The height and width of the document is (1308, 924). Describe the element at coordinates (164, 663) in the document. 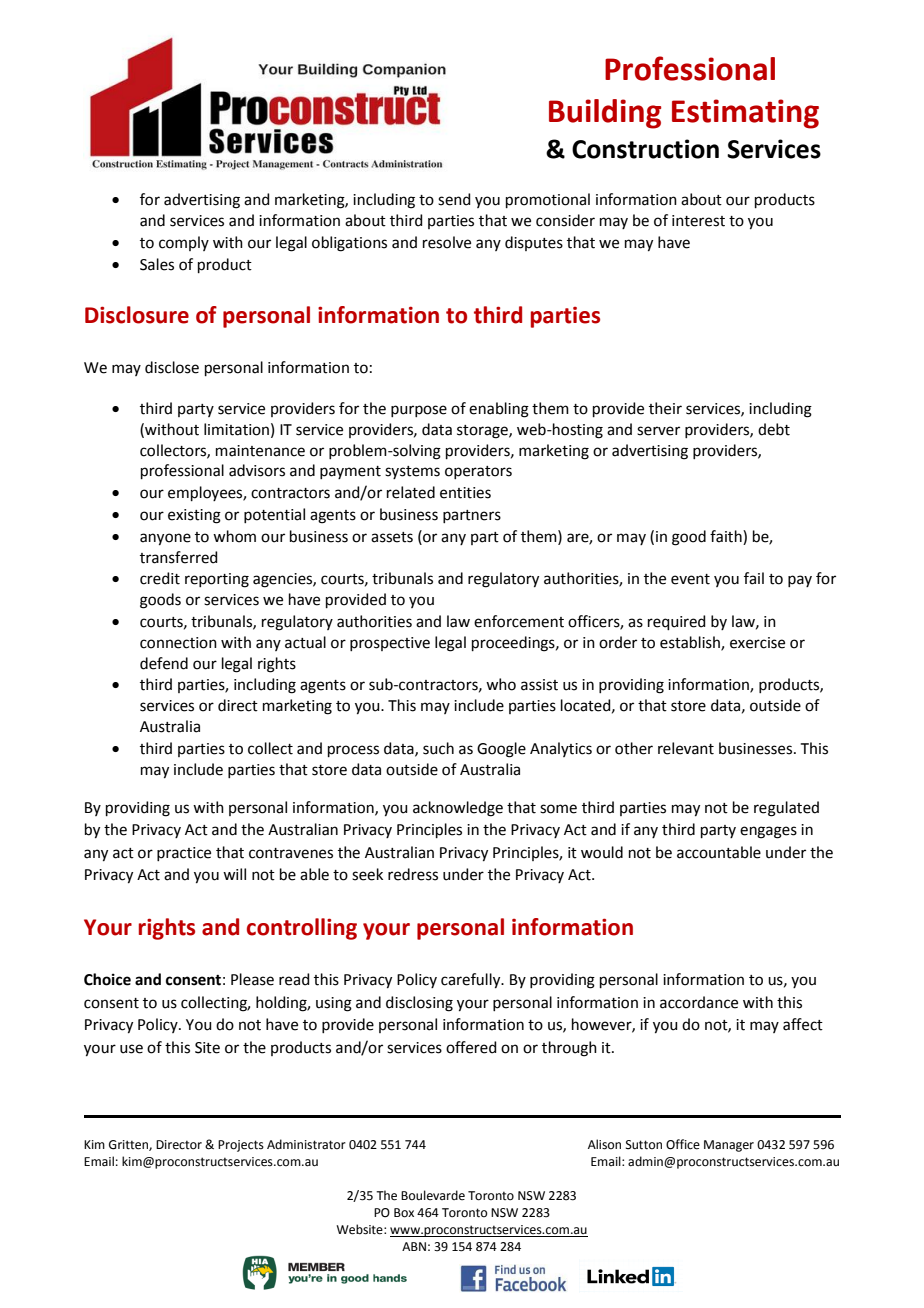

I see `defend` at that location.
